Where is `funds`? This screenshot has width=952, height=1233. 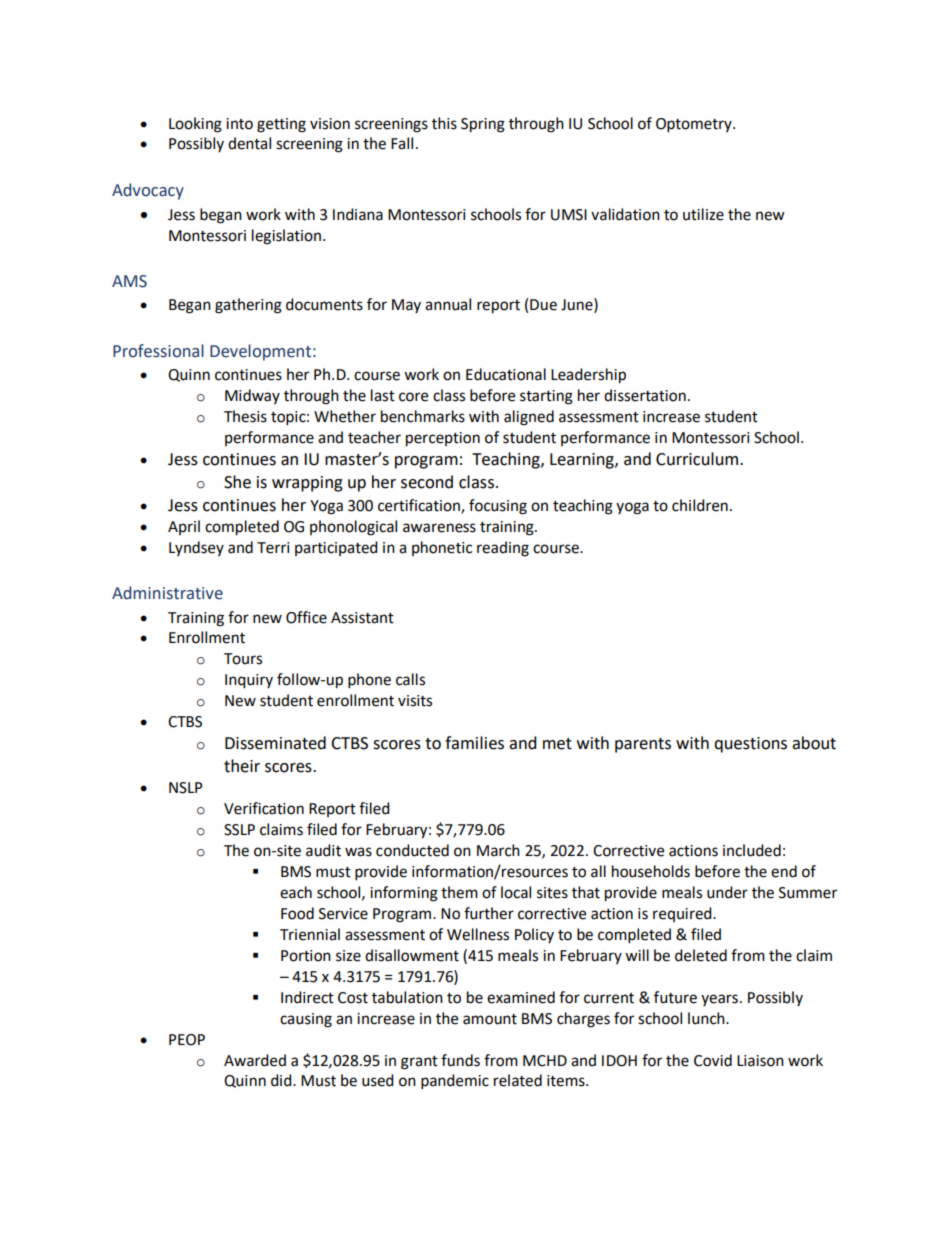
funds is located at coordinates (460, 1060).
